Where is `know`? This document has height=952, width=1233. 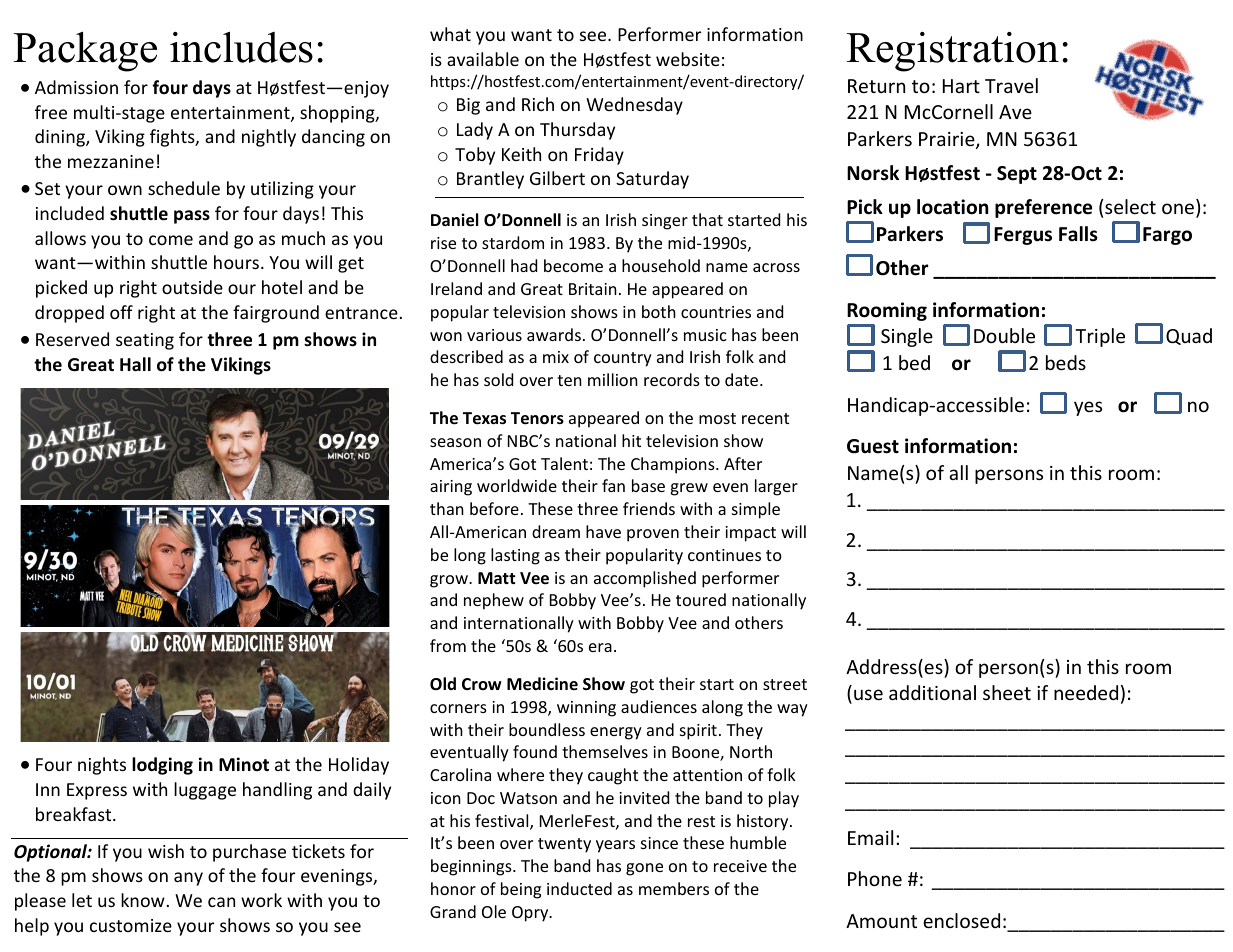
know is located at coordinates (143, 900).
